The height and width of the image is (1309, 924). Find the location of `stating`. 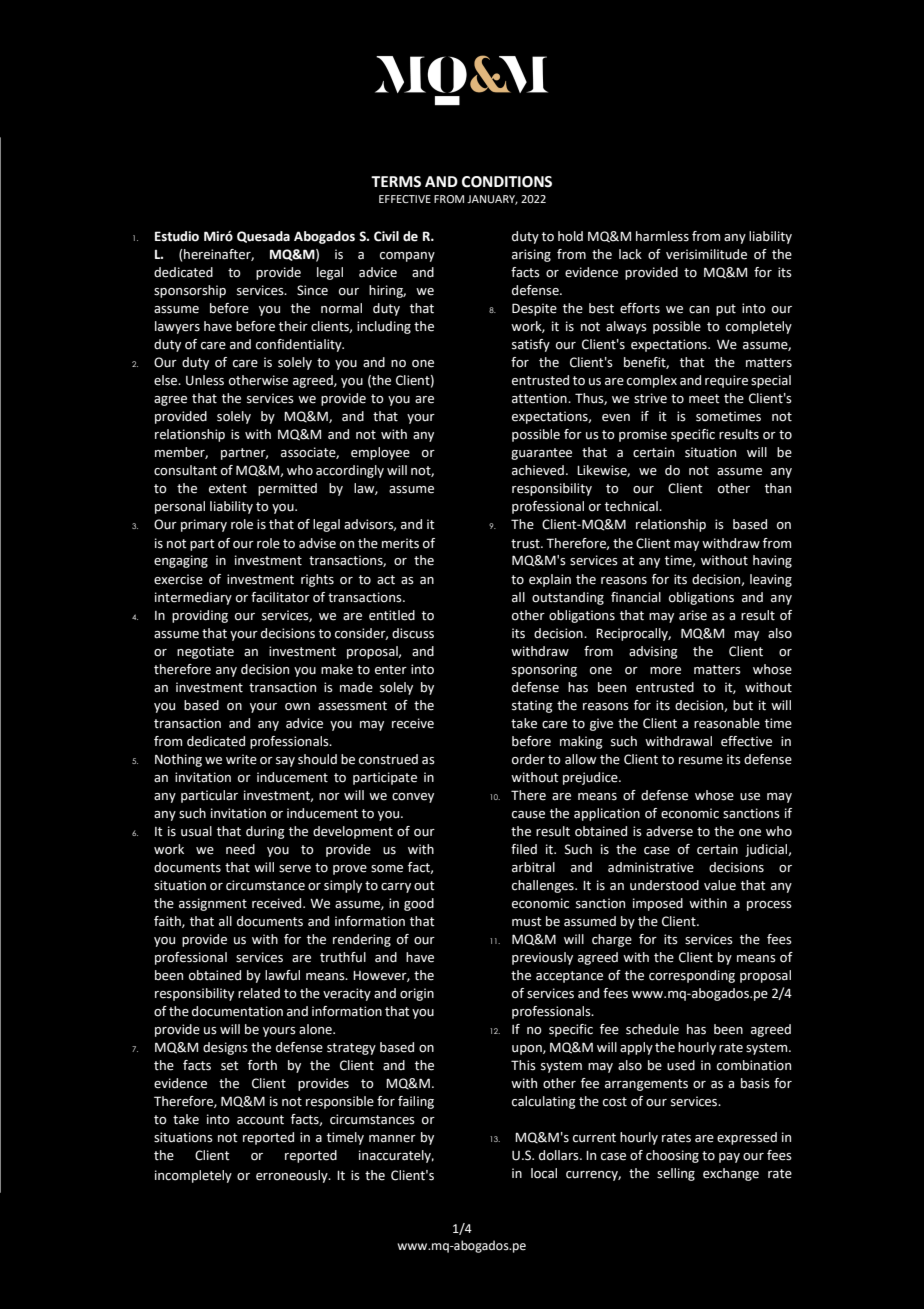

stating is located at coordinates (532, 706).
